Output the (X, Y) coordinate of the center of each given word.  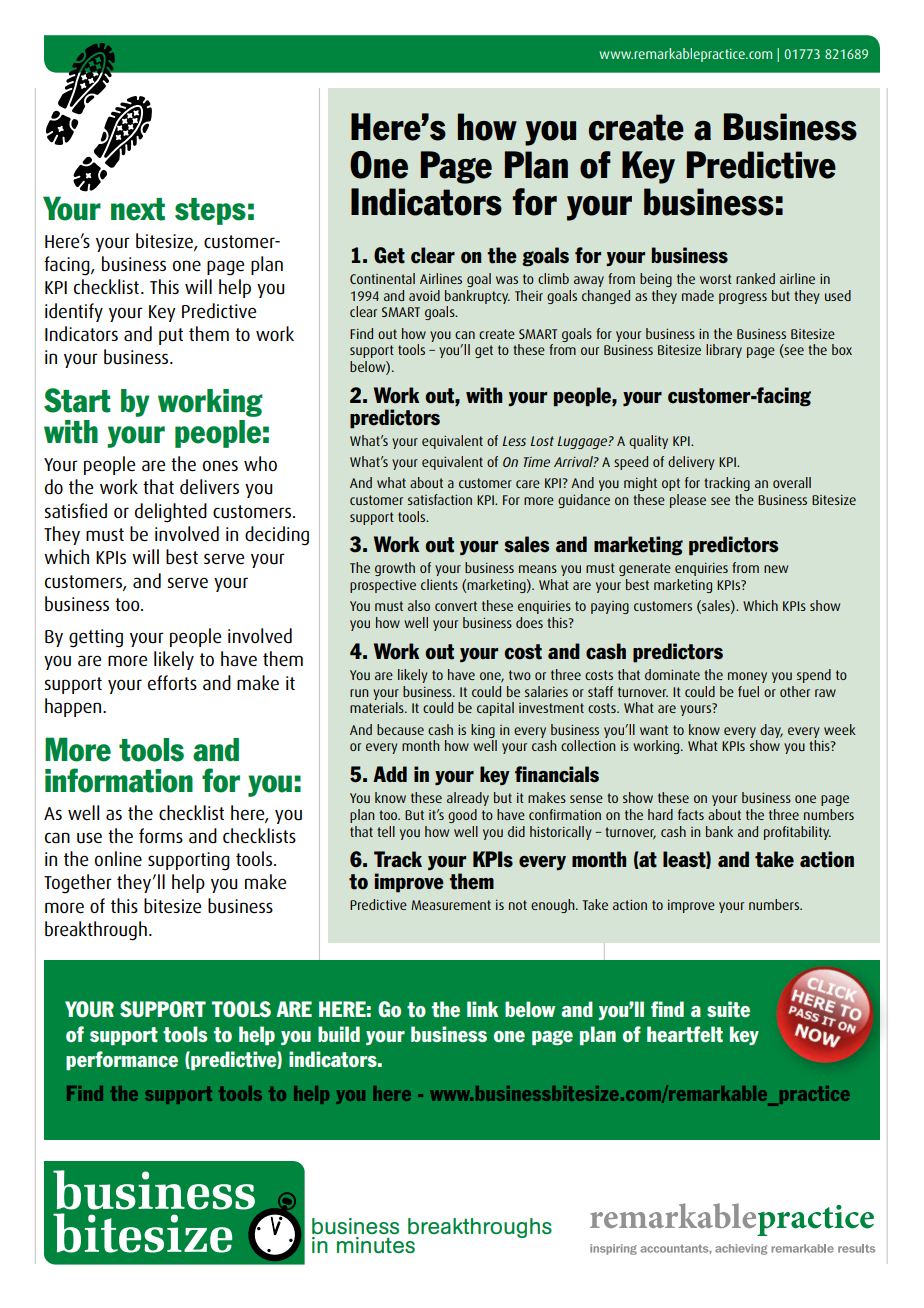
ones (220, 465)
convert (456, 606)
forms (161, 835)
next (138, 209)
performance (122, 1060)
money (747, 677)
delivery (691, 463)
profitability (797, 833)
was (507, 280)
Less (514, 441)
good (462, 816)
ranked (755, 278)
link (482, 1009)
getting (96, 638)
